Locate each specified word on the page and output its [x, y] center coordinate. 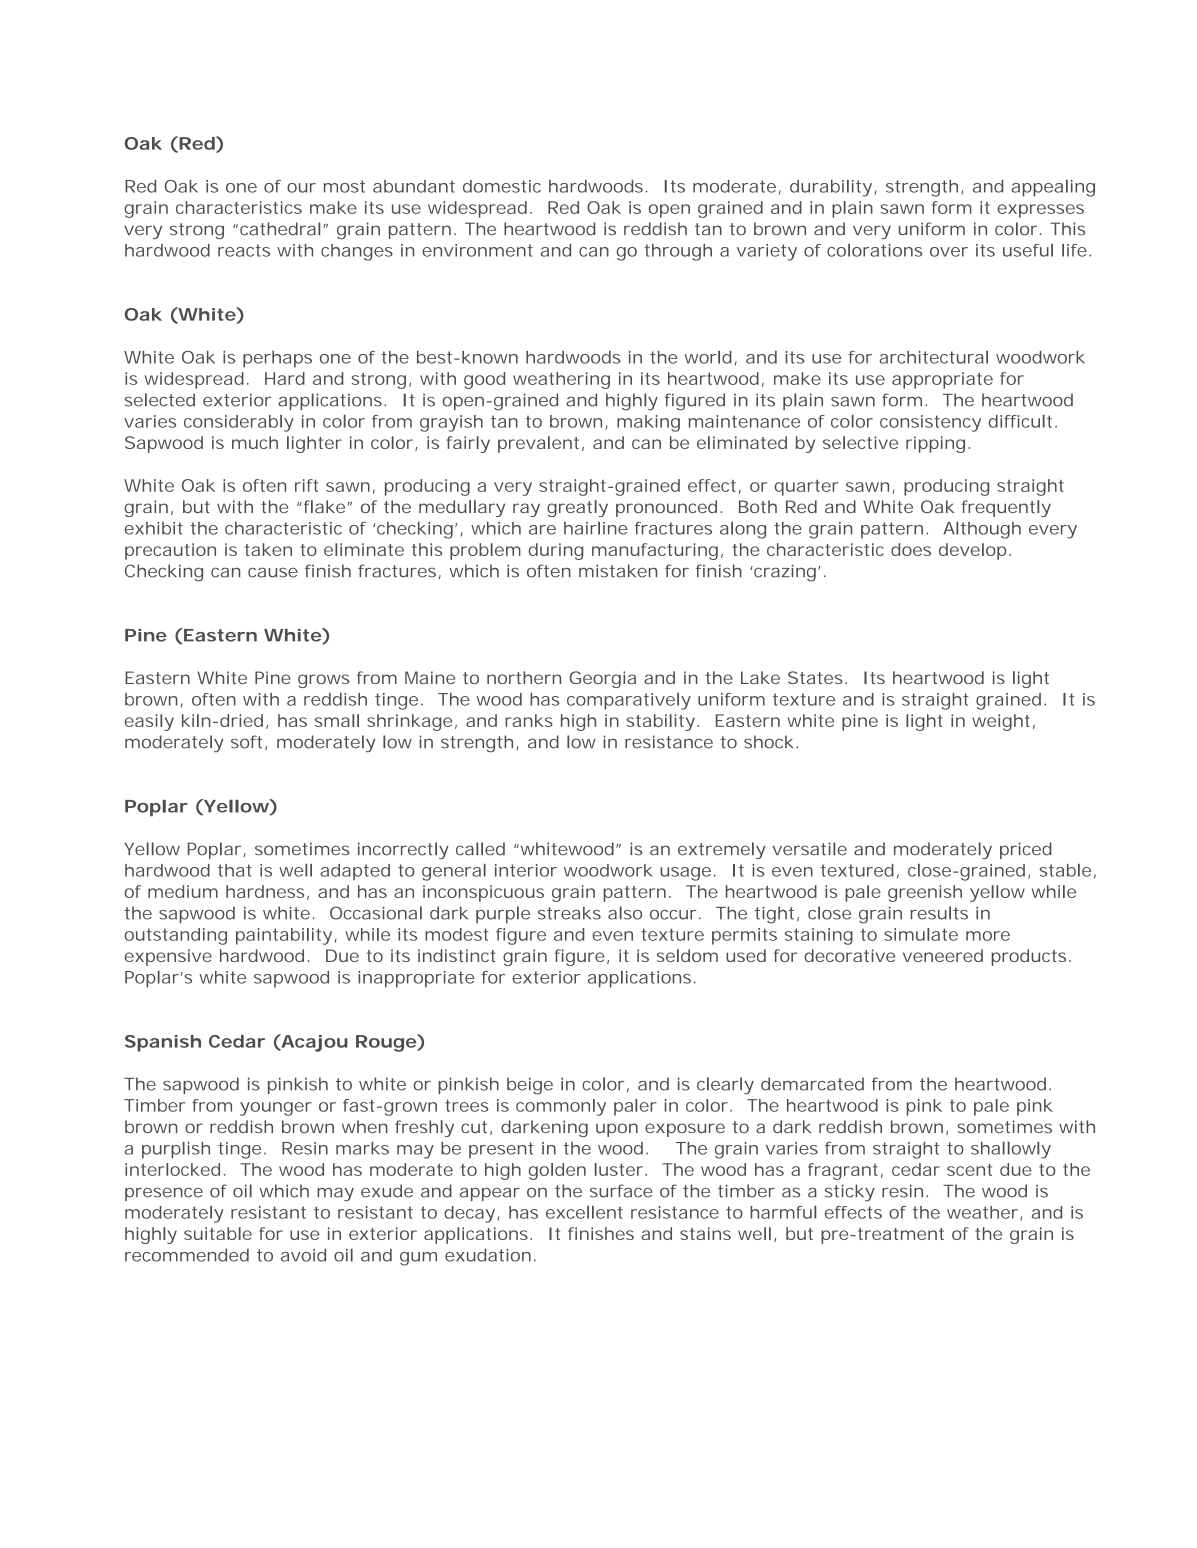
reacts [244, 250]
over [949, 252]
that [235, 870]
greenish [925, 893]
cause [273, 572]
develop [972, 551]
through [678, 252]
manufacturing [655, 551]
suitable [218, 1233]
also [625, 913]
